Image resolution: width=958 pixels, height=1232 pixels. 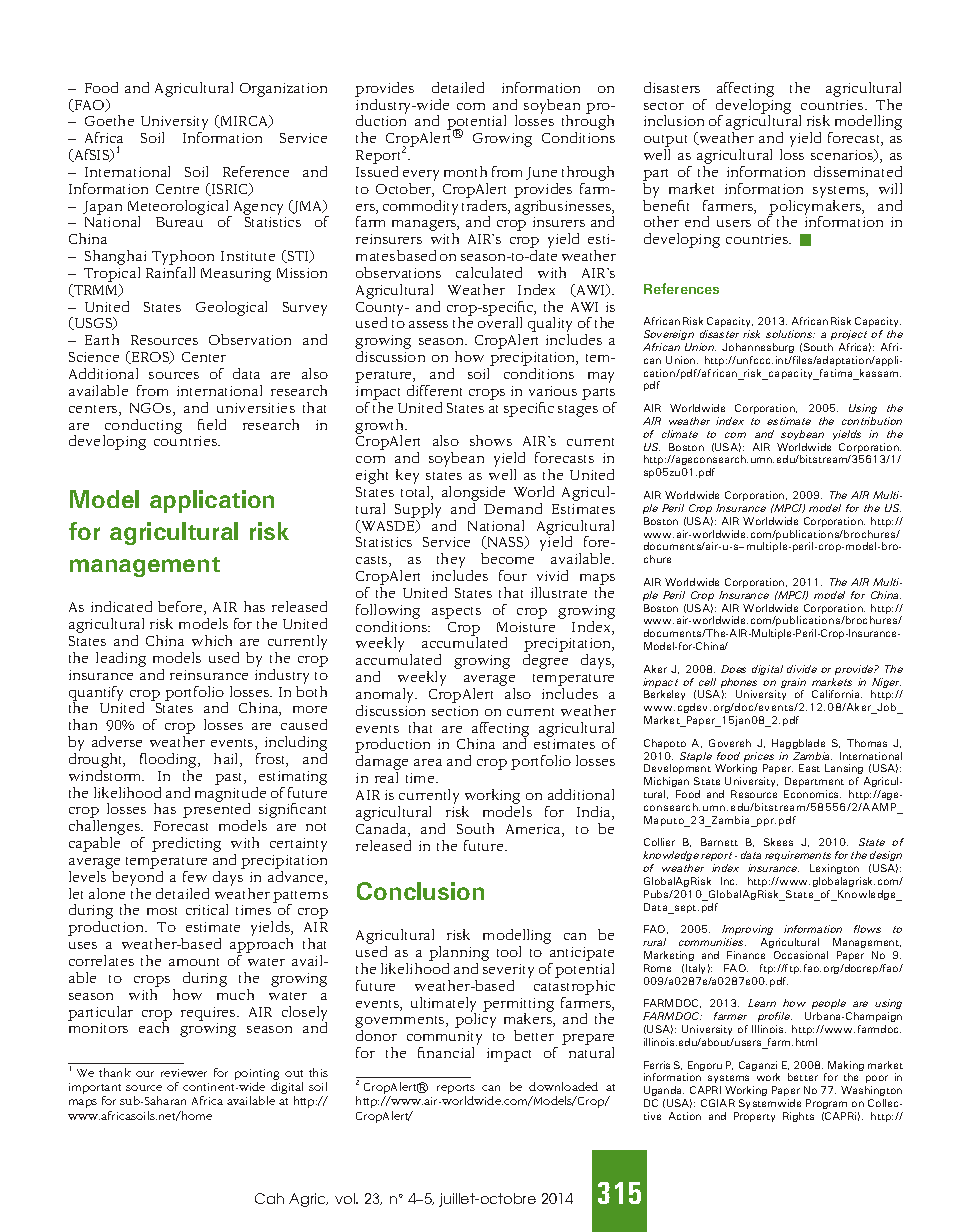 What do you see at coordinates (843, 155) in the screenshot?
I see `scenarios` at bounding box center [843, 155].
